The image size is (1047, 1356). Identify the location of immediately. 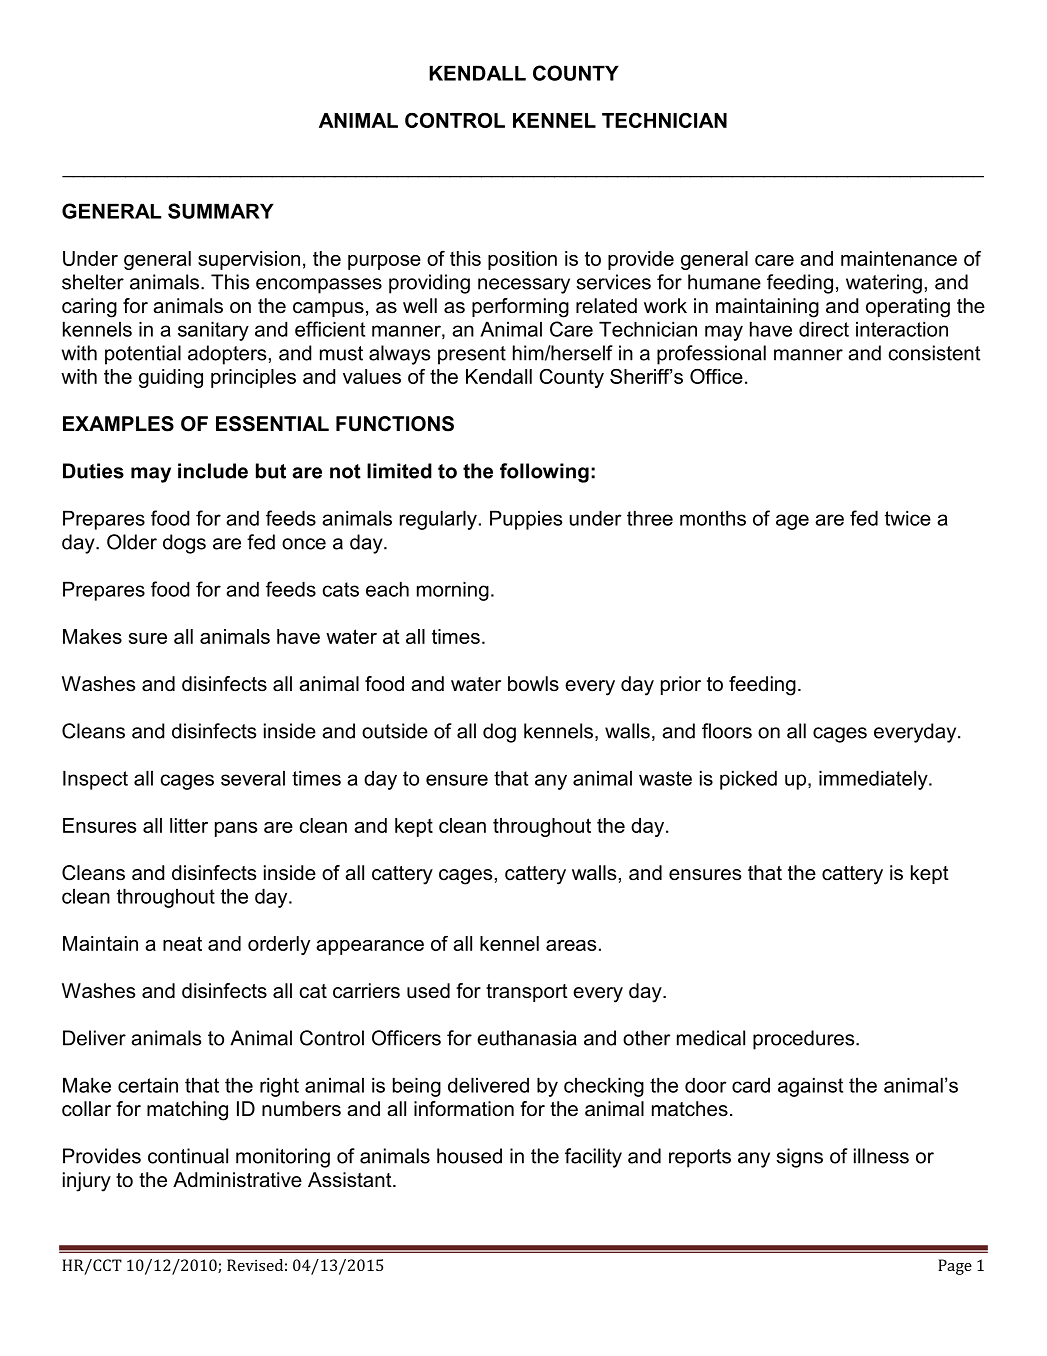
(874, 780).
